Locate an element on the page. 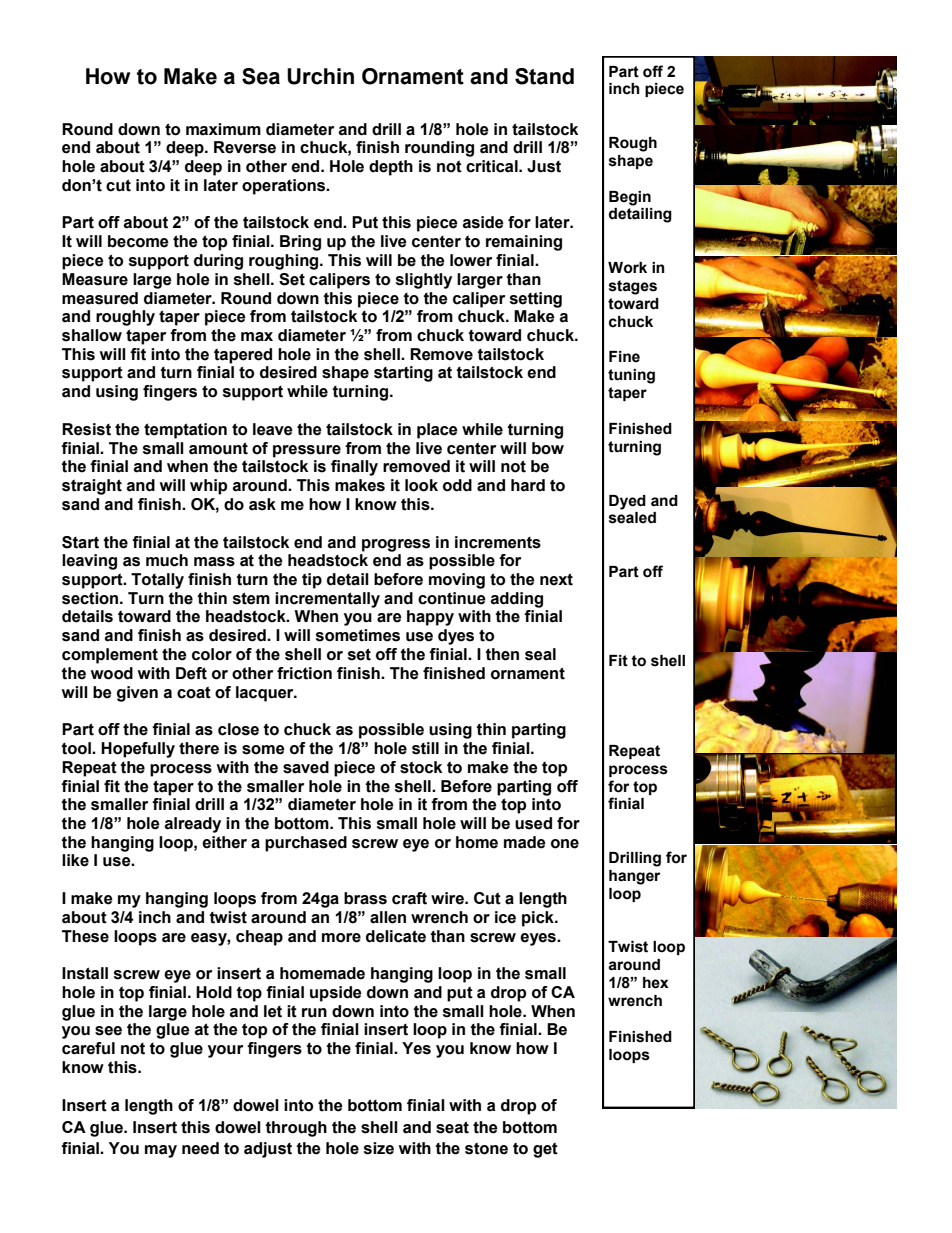  Fine is located at coordinates (624, 357).
